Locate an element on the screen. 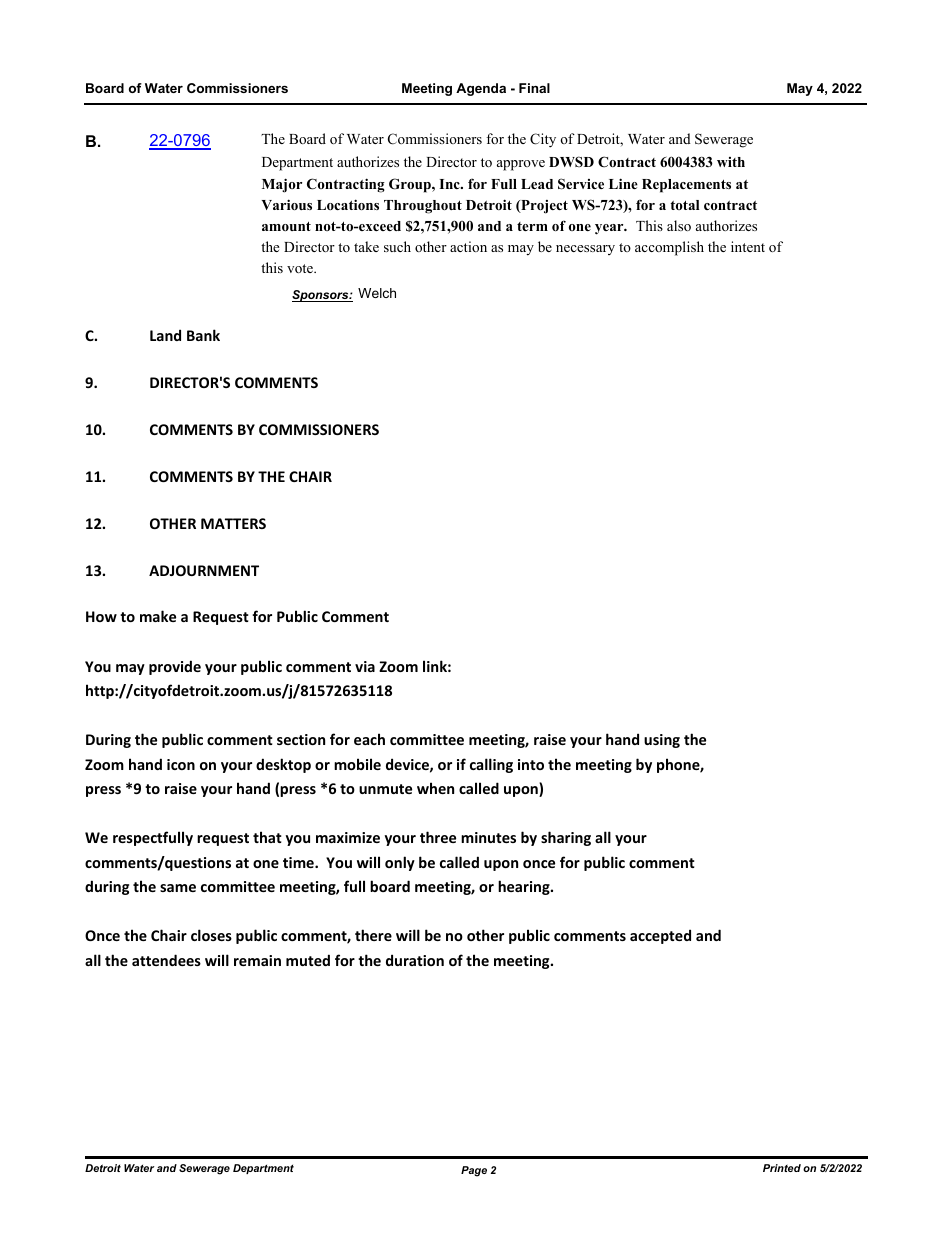 This screenshot has height=1233, width=952. icon is located at coordinates (181, 764).
